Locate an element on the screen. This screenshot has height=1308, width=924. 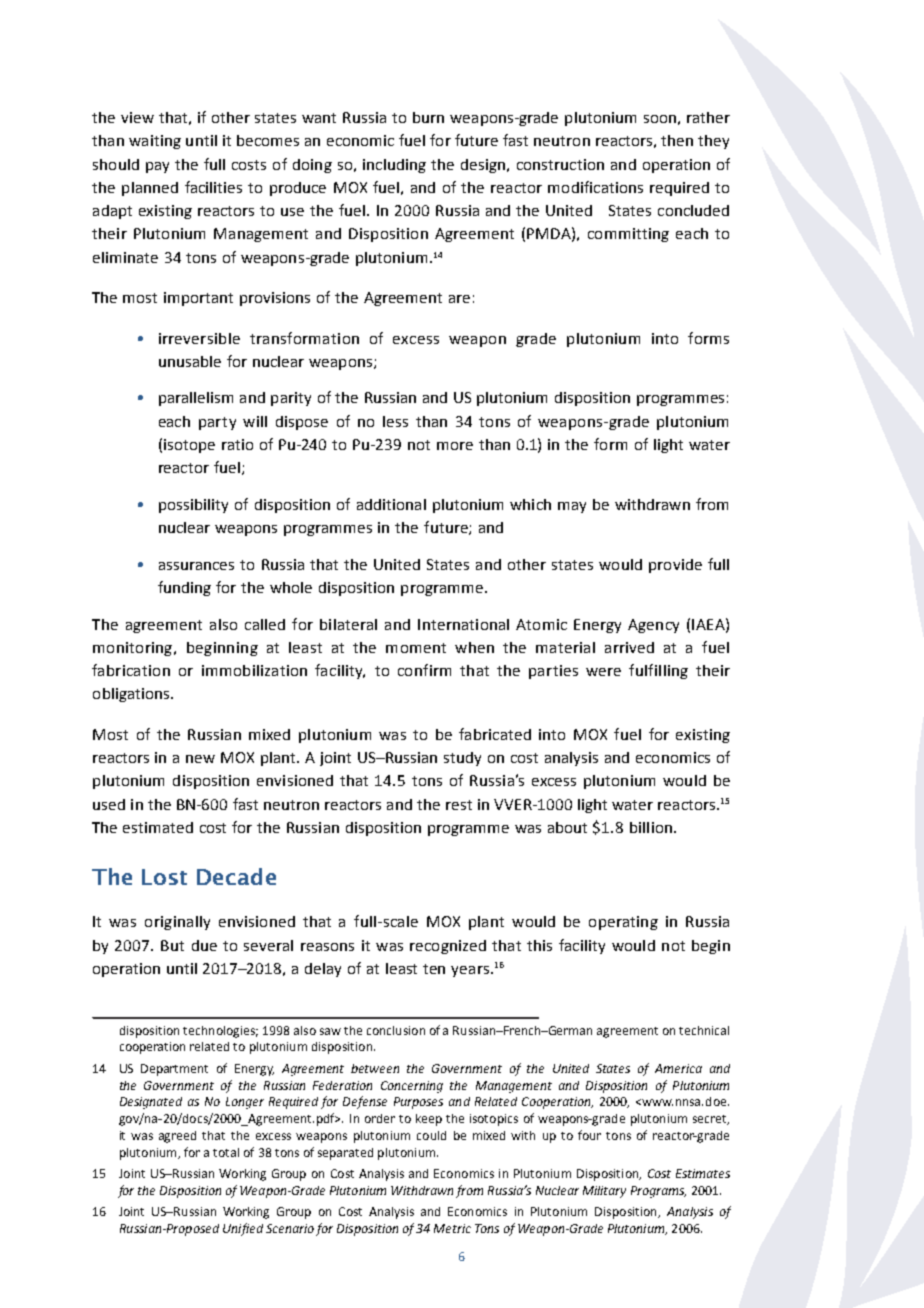
fulfilling is located at coordinates (658, 671).
